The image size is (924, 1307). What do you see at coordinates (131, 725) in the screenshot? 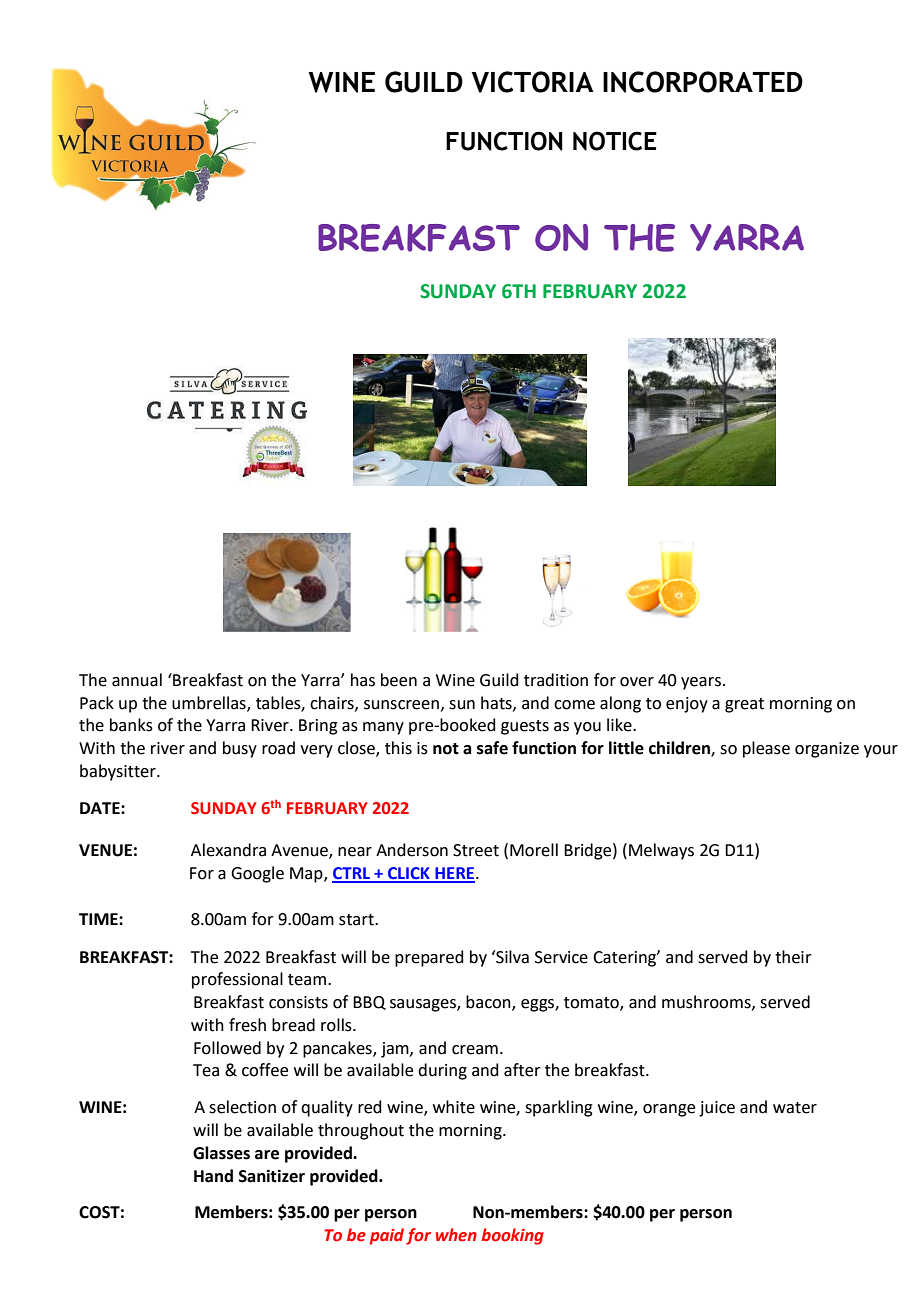
I see `banks` at bounding box center [131, 725].
